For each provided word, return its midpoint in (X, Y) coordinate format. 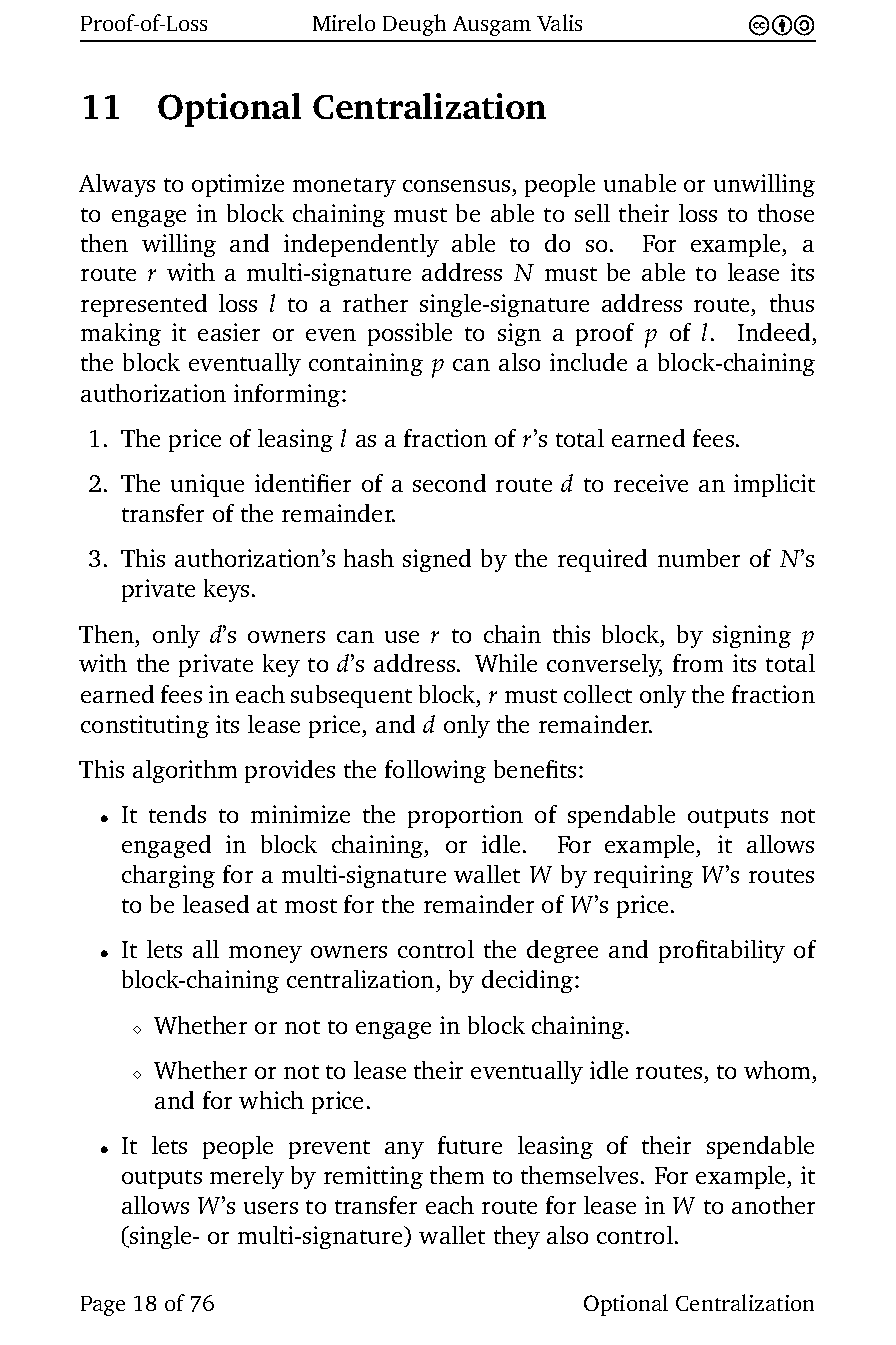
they (517, 1237)
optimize (238, 185)
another (773, 1205)
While (506, 663)
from (698, 663)
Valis (559, 22)
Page (103, 1306)
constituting (145, 726)
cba (781, 25)
